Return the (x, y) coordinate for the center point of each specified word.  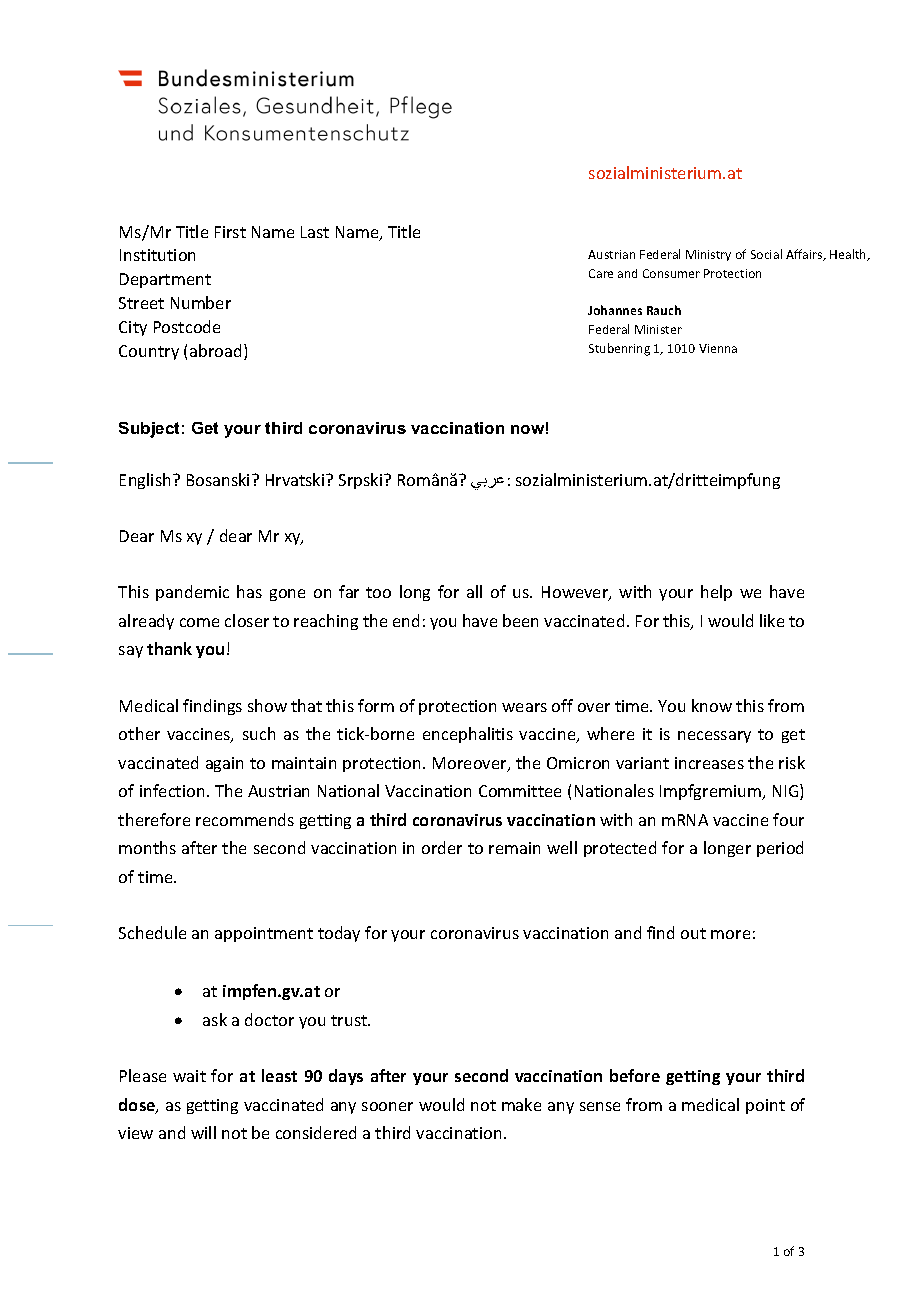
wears (524, 707)
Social (766, 254)
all (474, 591)
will (203, 1132)
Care (601, 273)
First (230, 232)
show (267, 705)
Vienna (718, 348)
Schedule (152, 932)
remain (514, 848)
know (712, 705)
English (145, 481)
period (780, 849)
